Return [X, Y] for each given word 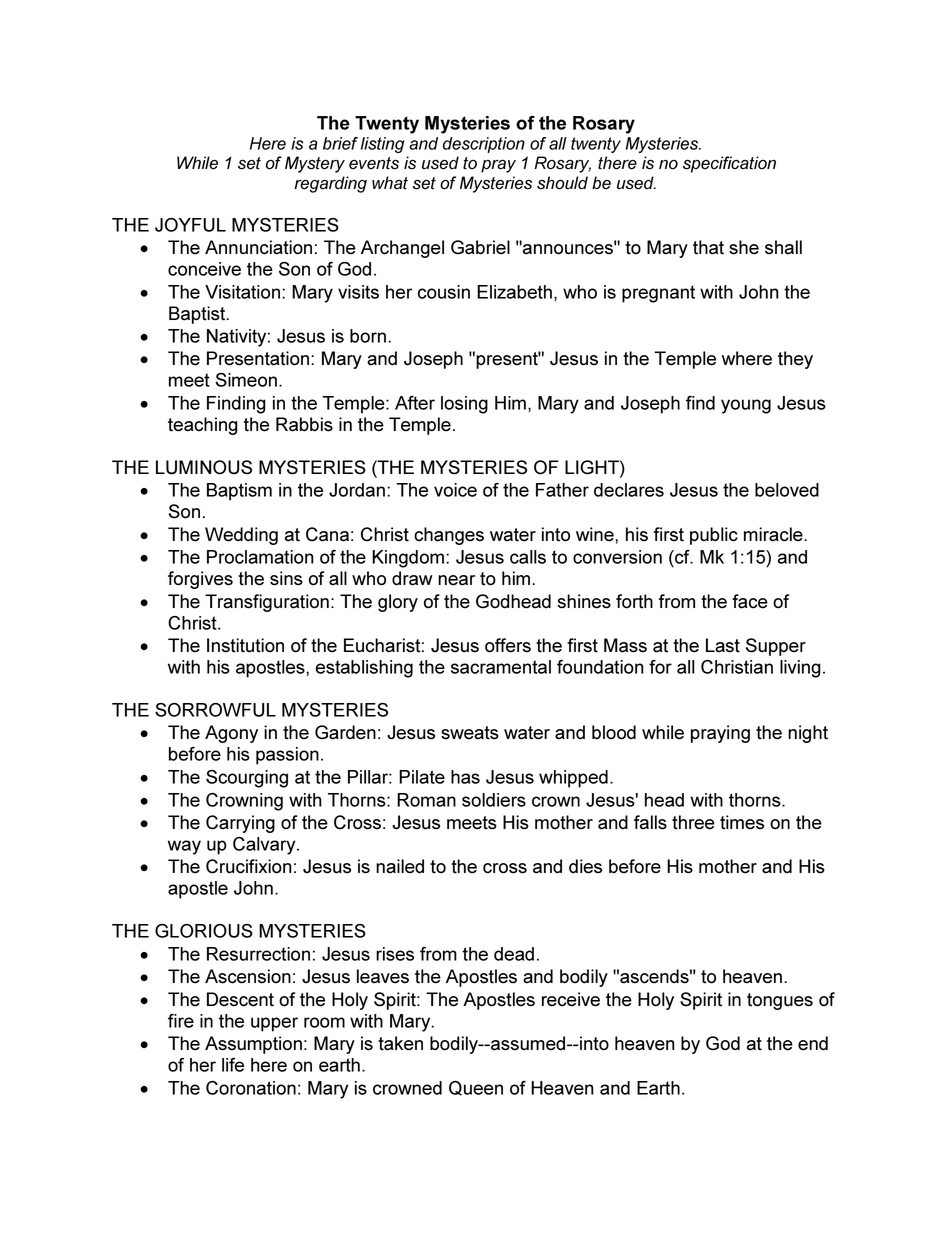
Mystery [315, 164]
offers [508, 645]
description [484, 145]
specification [729, 164]
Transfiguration [267, 603]
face [750, 601]
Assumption [253, 1045]
